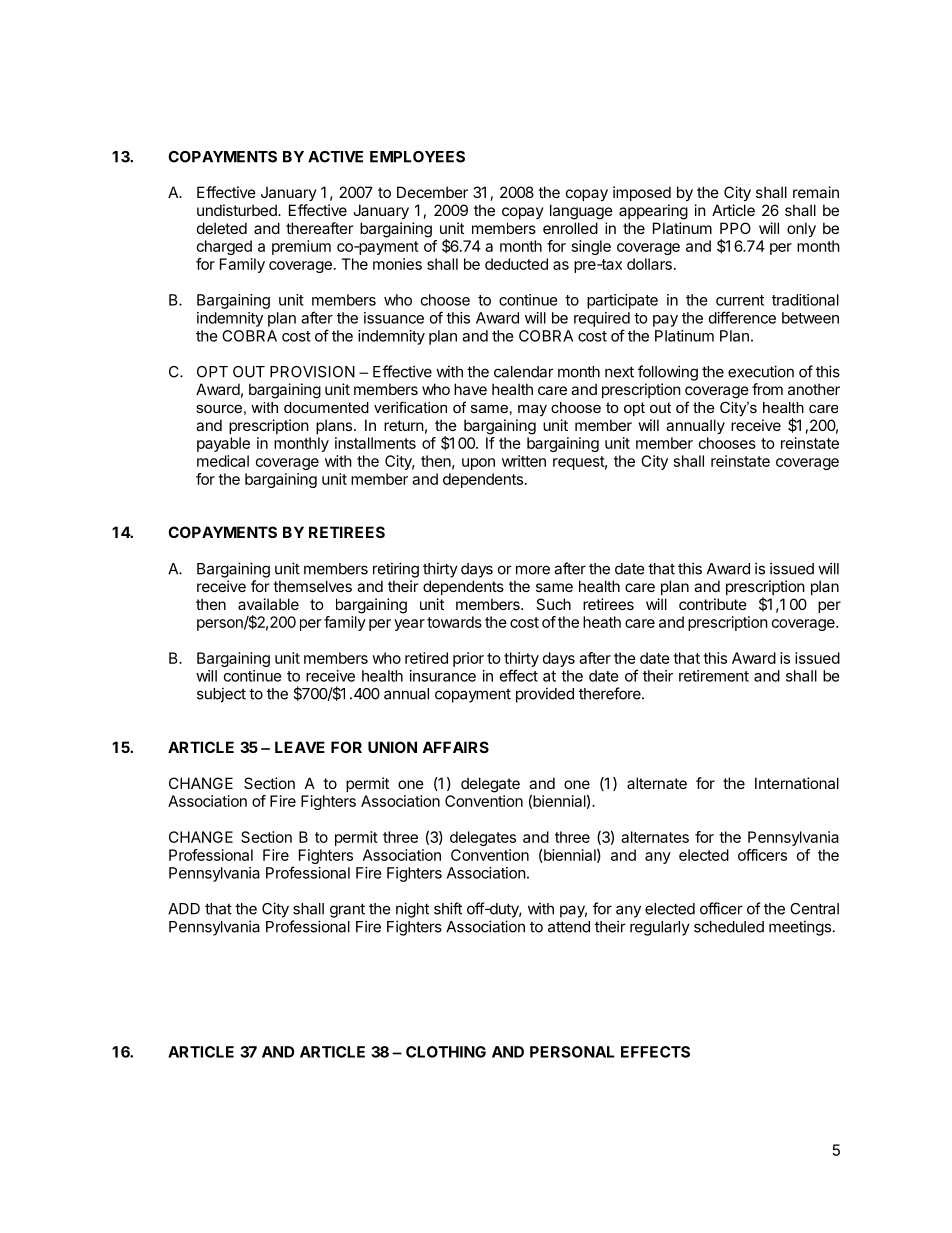  I want to click on December, so click(432, 192).
